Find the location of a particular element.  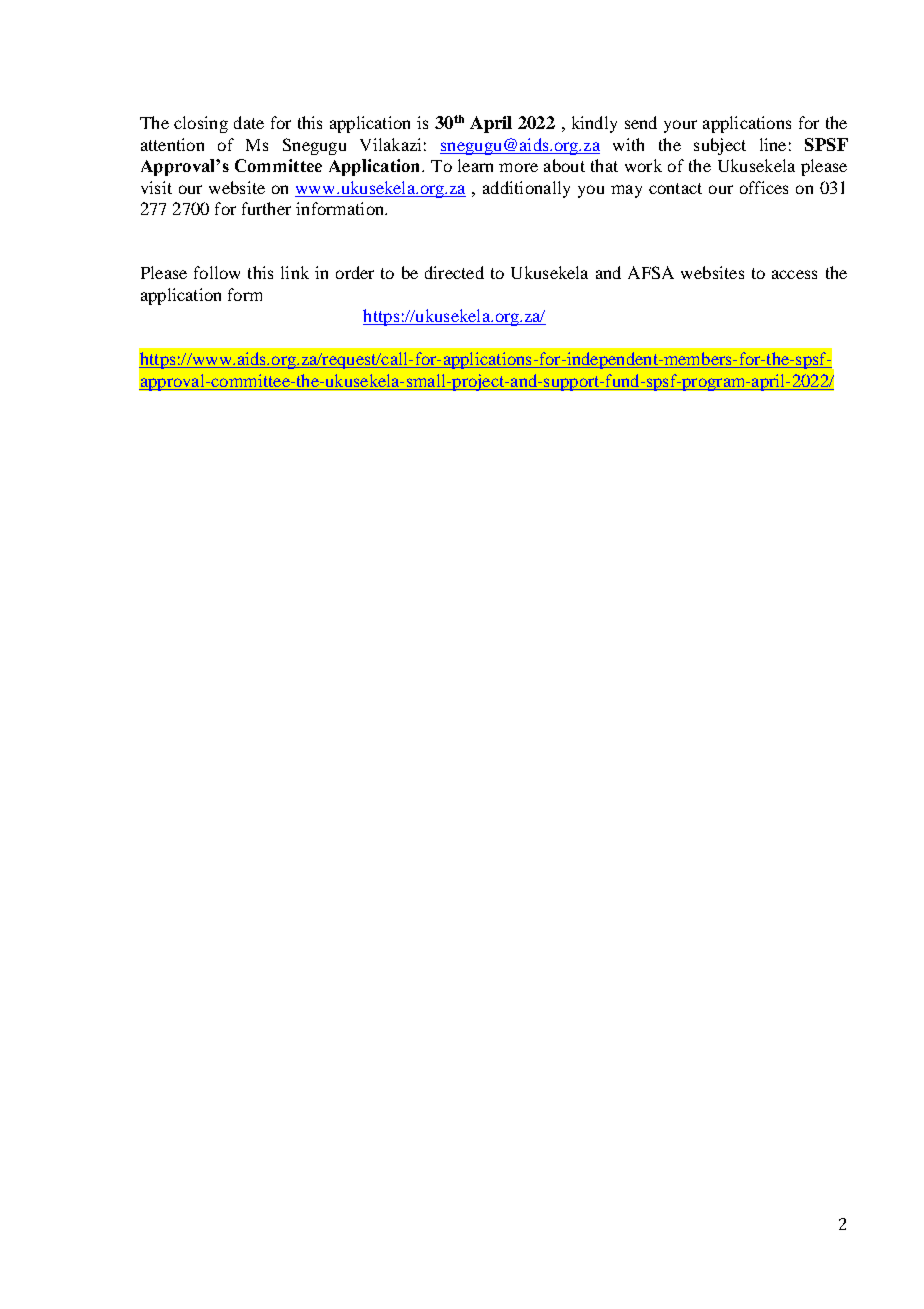

follow is located at coordinates (217, 272).
